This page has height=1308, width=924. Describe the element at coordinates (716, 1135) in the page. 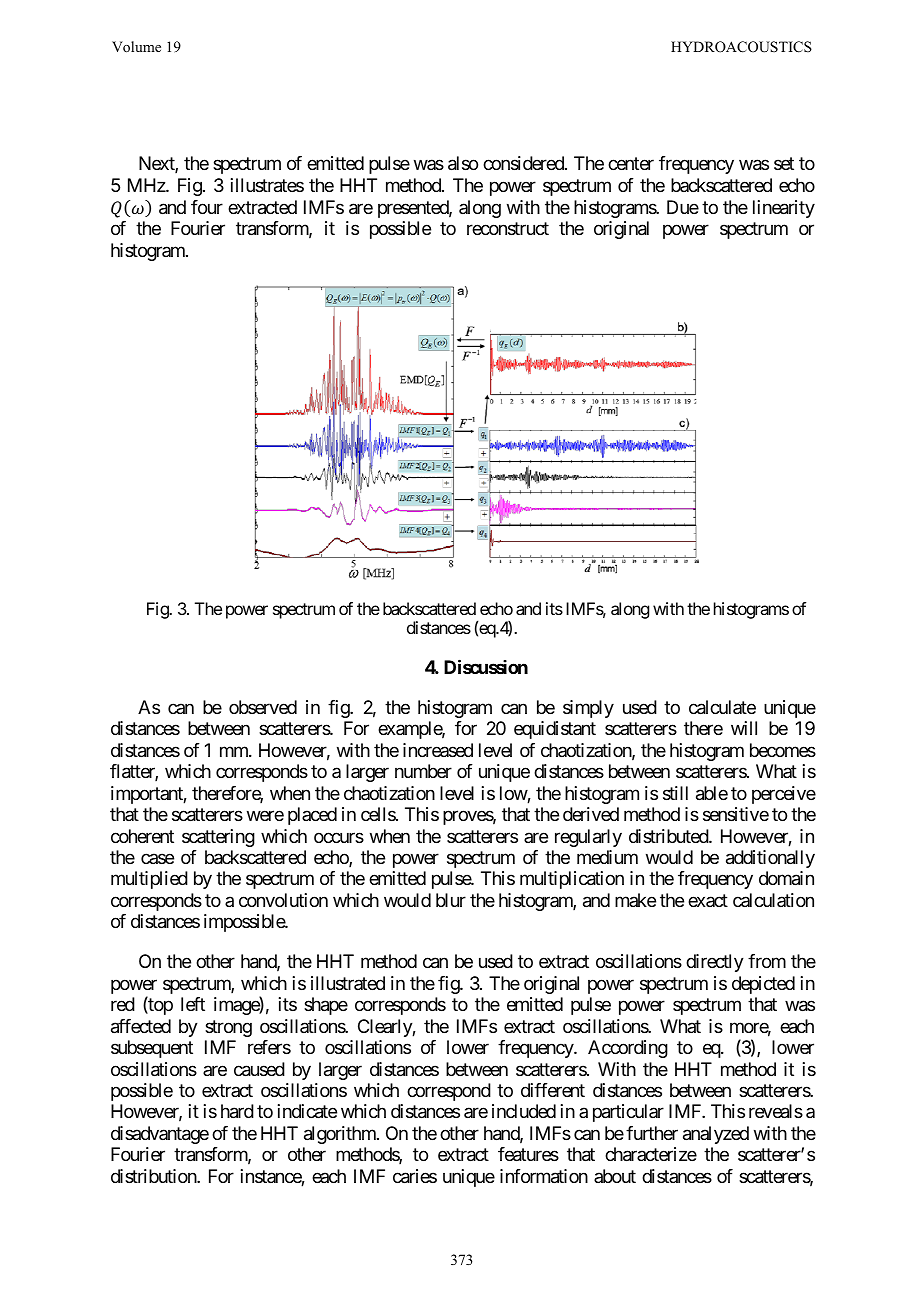

I see `analyzed` at that location.
